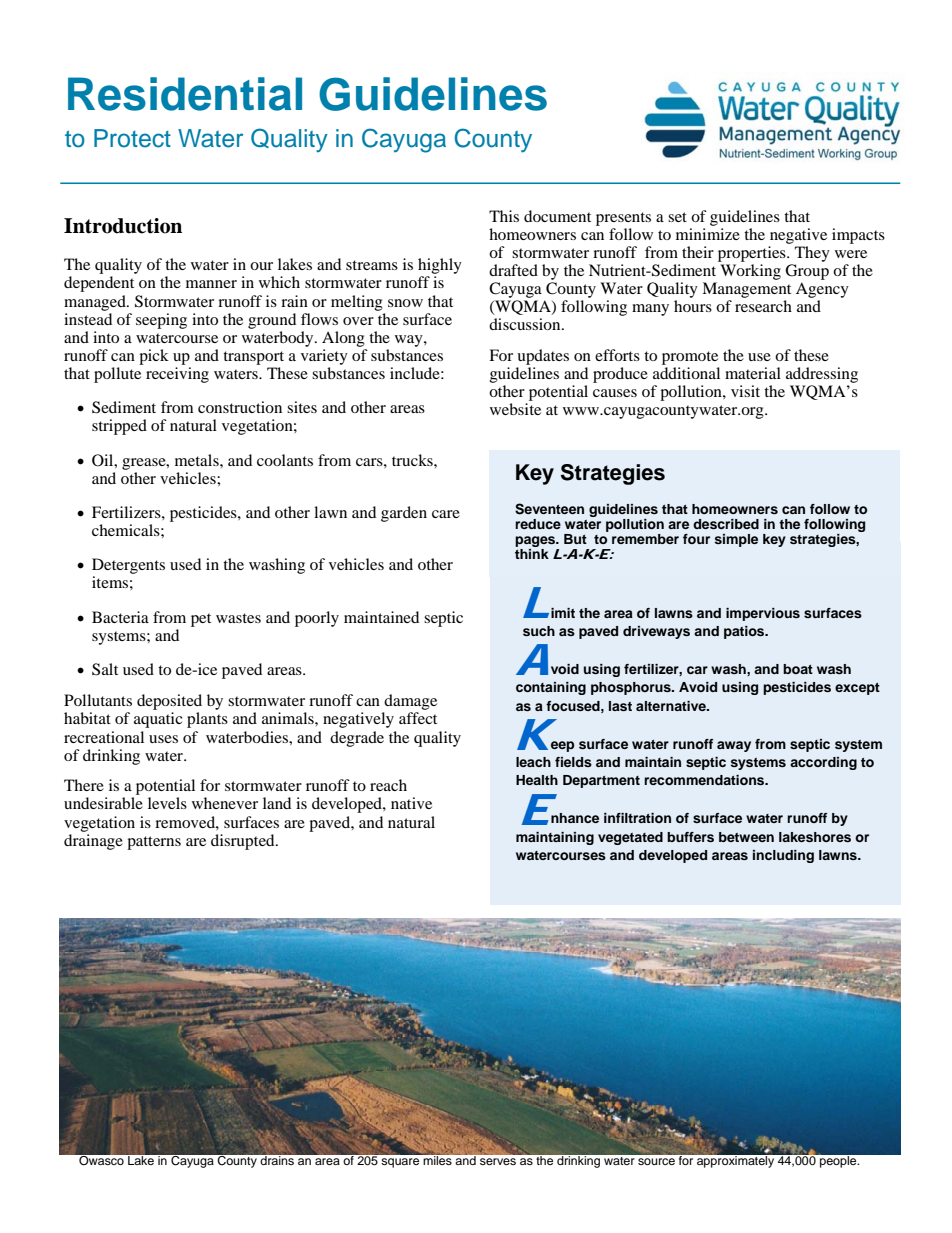 This image has height=1233, width=952. Describe the element at coordinates (498, 1161) in the image. I see `serves` at that location.
